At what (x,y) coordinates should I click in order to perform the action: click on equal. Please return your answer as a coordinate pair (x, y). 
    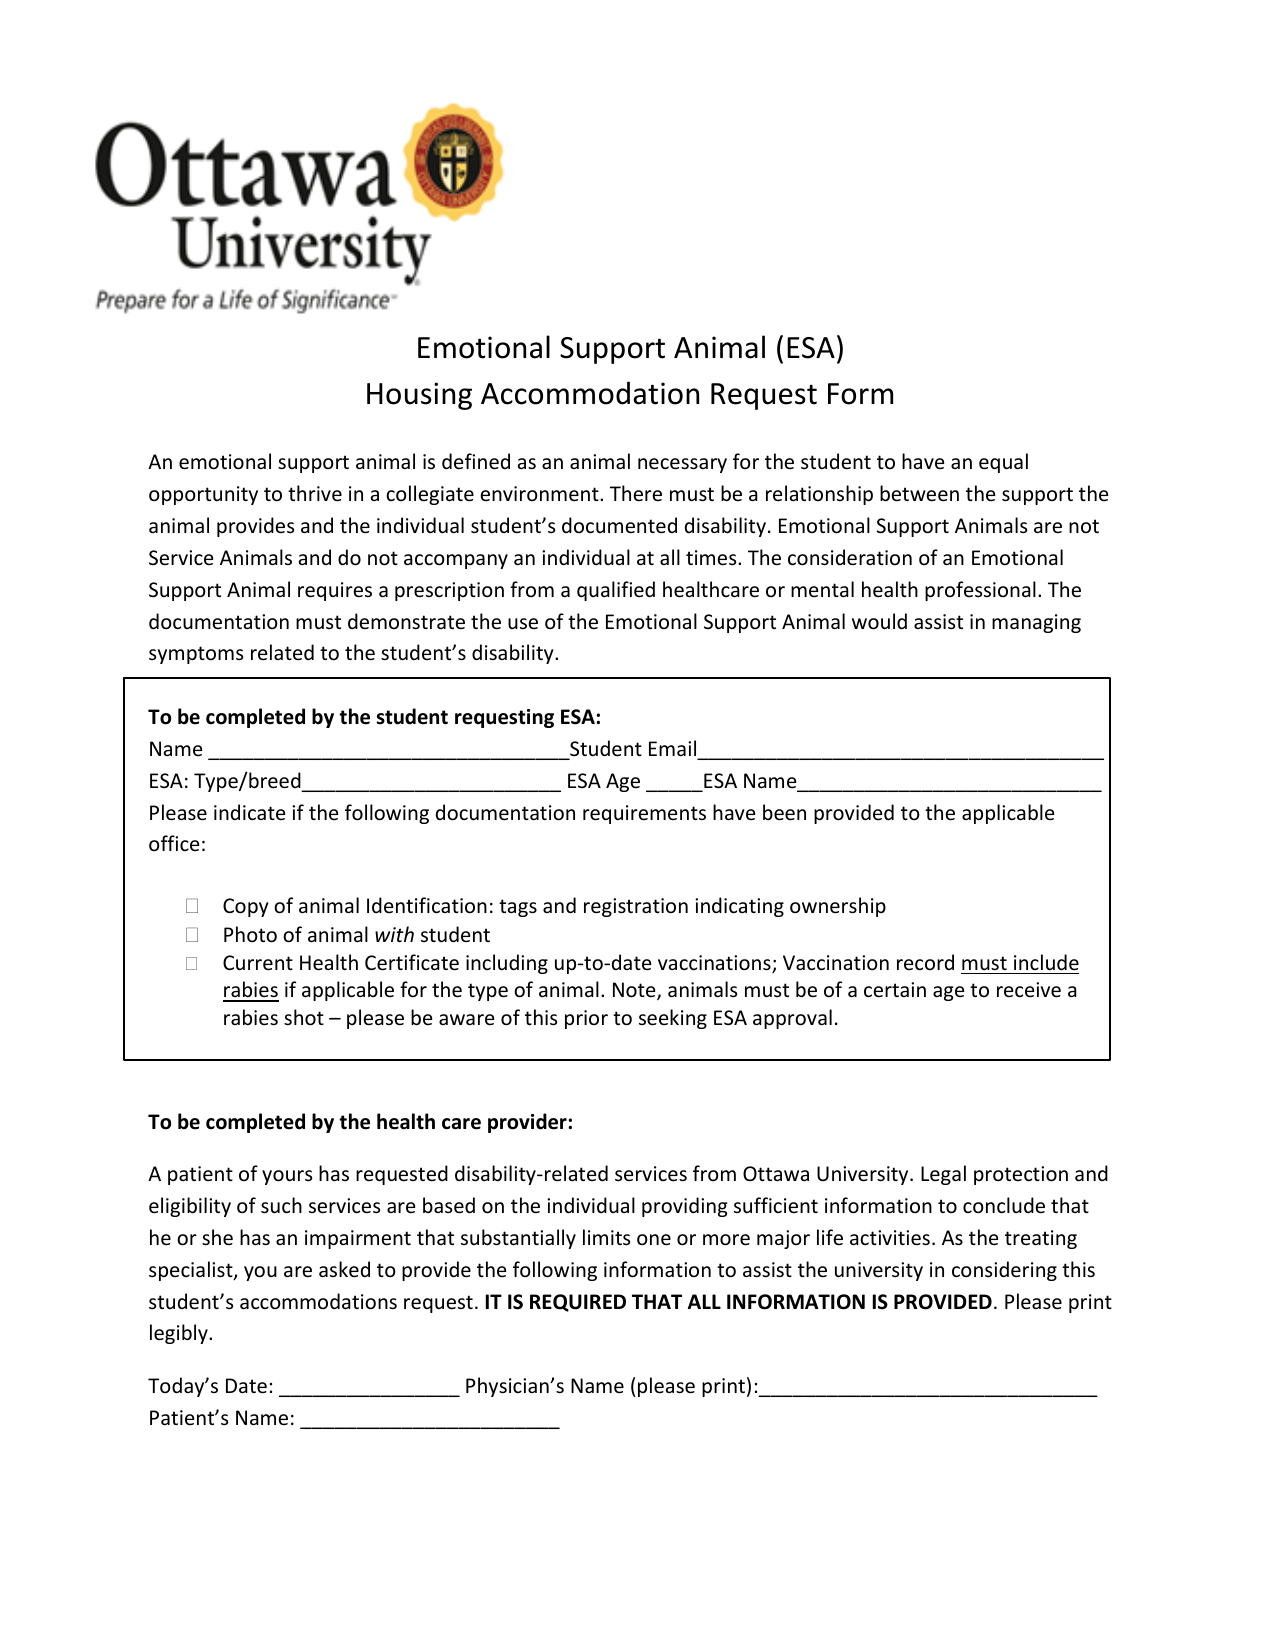
    Looking at the image, I should click on (1003, 463).
